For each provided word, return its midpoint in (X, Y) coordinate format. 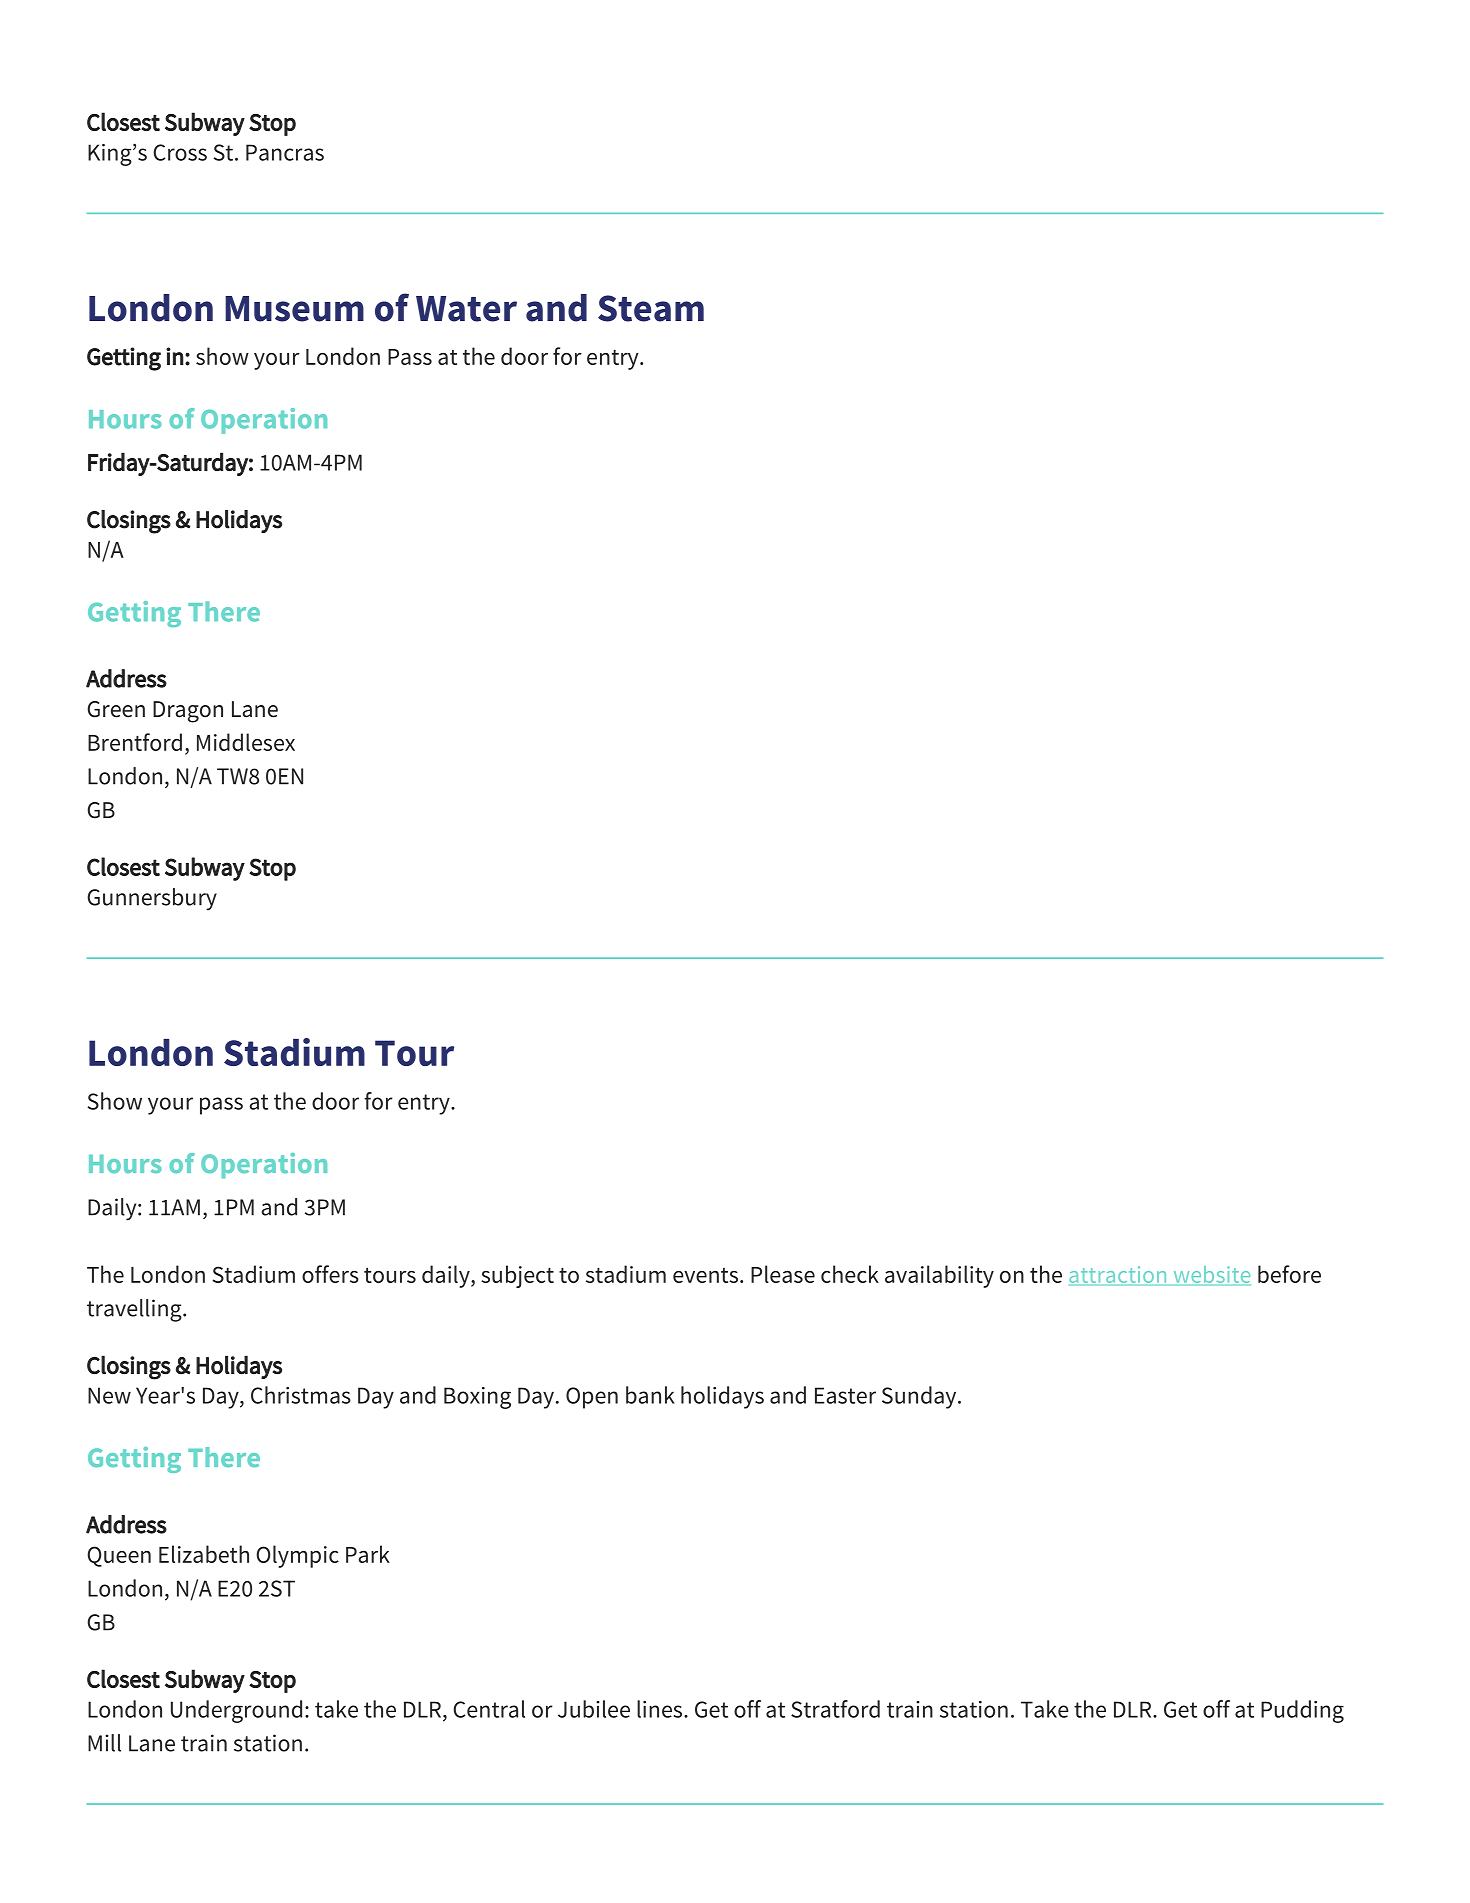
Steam (651, 308)
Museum (294, 309)
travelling (135, 1310)
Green (116, 709)
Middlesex (246, 742)
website (1212, 1274)
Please (783, 1274)
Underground (236, 1711)
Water (466, 309)
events (705, 1275)
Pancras (285, 152)
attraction (1117, 1274)
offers (330, 1274)
